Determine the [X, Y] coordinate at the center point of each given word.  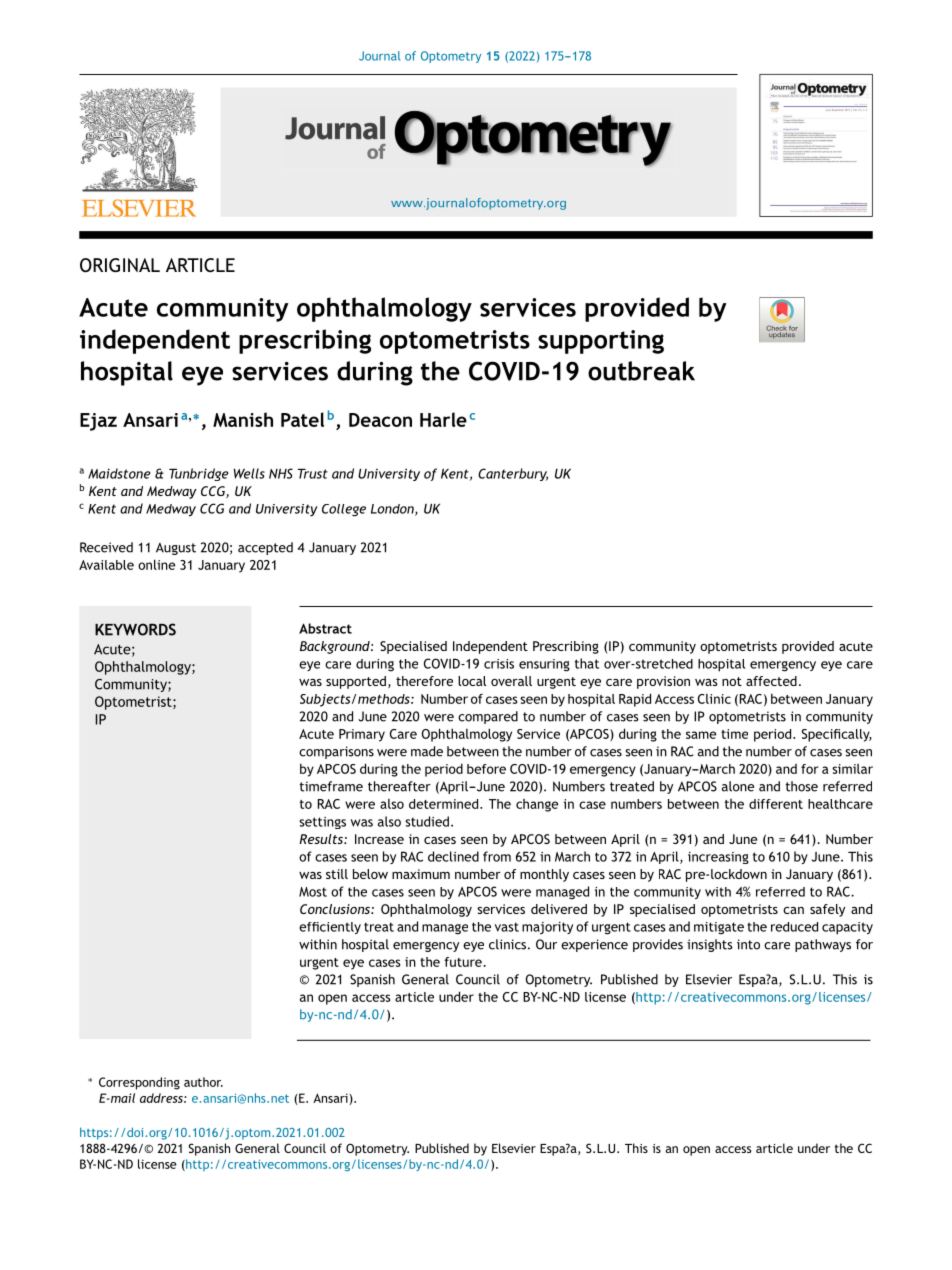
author [203, 1082]
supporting [601, 342]
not [732, 681]
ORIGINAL [120, 265]
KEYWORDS [135, 629]
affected [771, 681]
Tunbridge [198, 474]
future [464, 962]
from [497, 856]
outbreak [641, 371]
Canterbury [513, 474]
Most [313, 892]
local [472, 681]
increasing [718, 858]
